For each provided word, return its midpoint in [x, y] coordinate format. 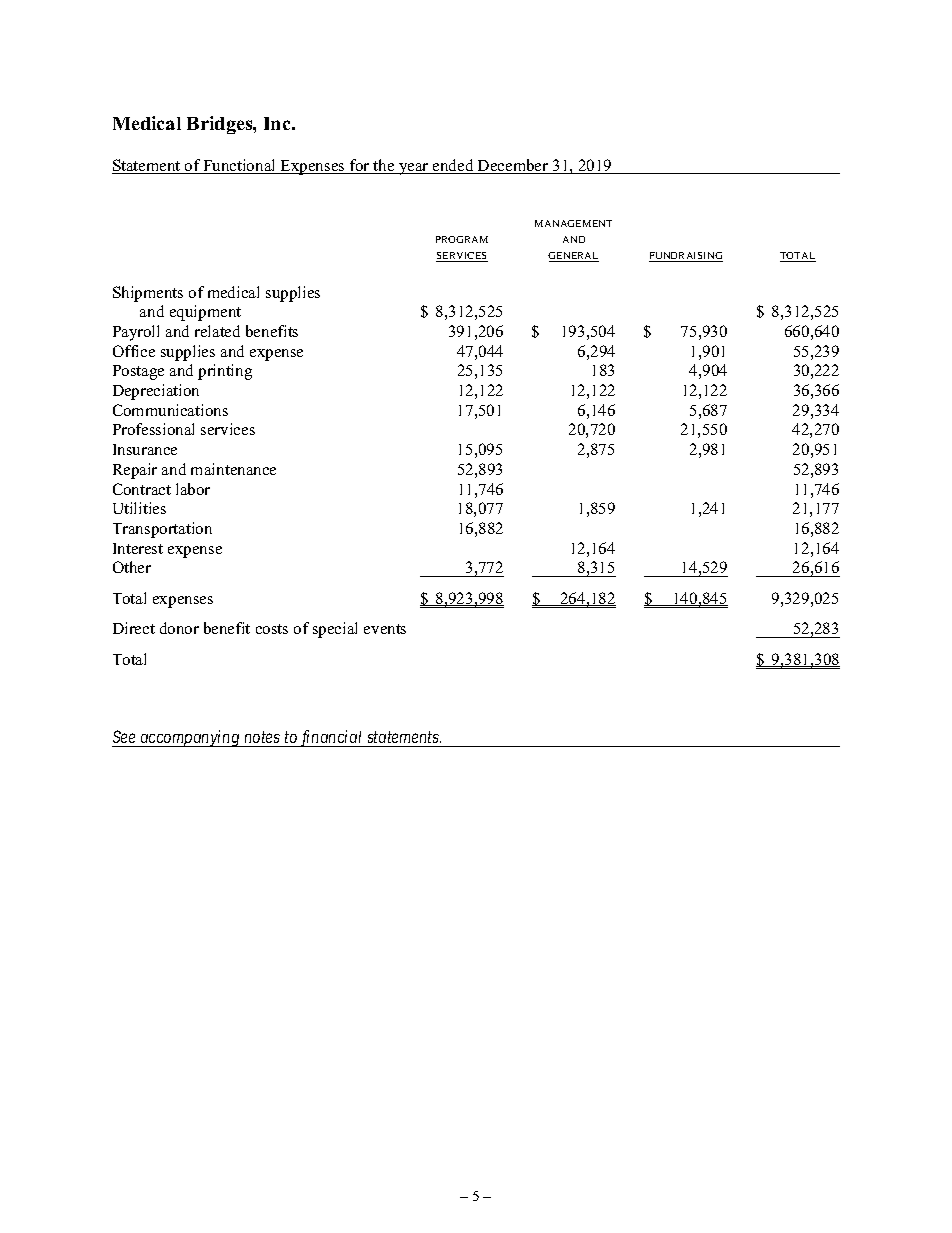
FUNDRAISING [686, 257]
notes [262, 739]
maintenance [233, 469]
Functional [240, 166]
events [385, 629]
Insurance [145, 449]
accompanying [190, 738]
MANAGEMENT [573, 223]
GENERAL [573, 257]
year [414, 169]
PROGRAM [462, 239]
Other [132, 567]
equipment [205, 313]
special [335, 630]
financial [331, 738]
